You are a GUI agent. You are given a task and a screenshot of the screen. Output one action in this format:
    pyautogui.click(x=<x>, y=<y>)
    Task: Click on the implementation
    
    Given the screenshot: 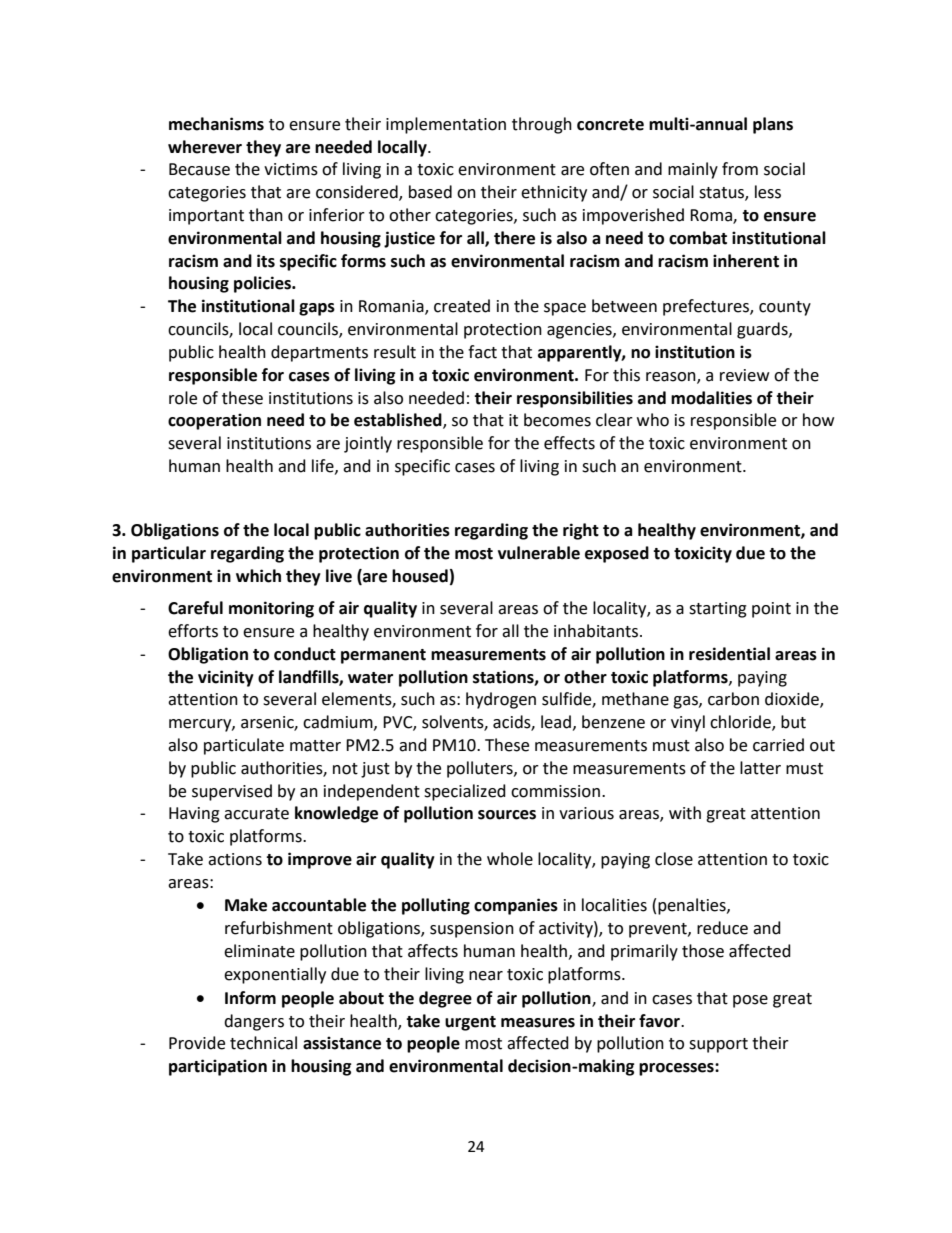 What is the action you would take?
    pyautogui.click(x=446, y=125)
